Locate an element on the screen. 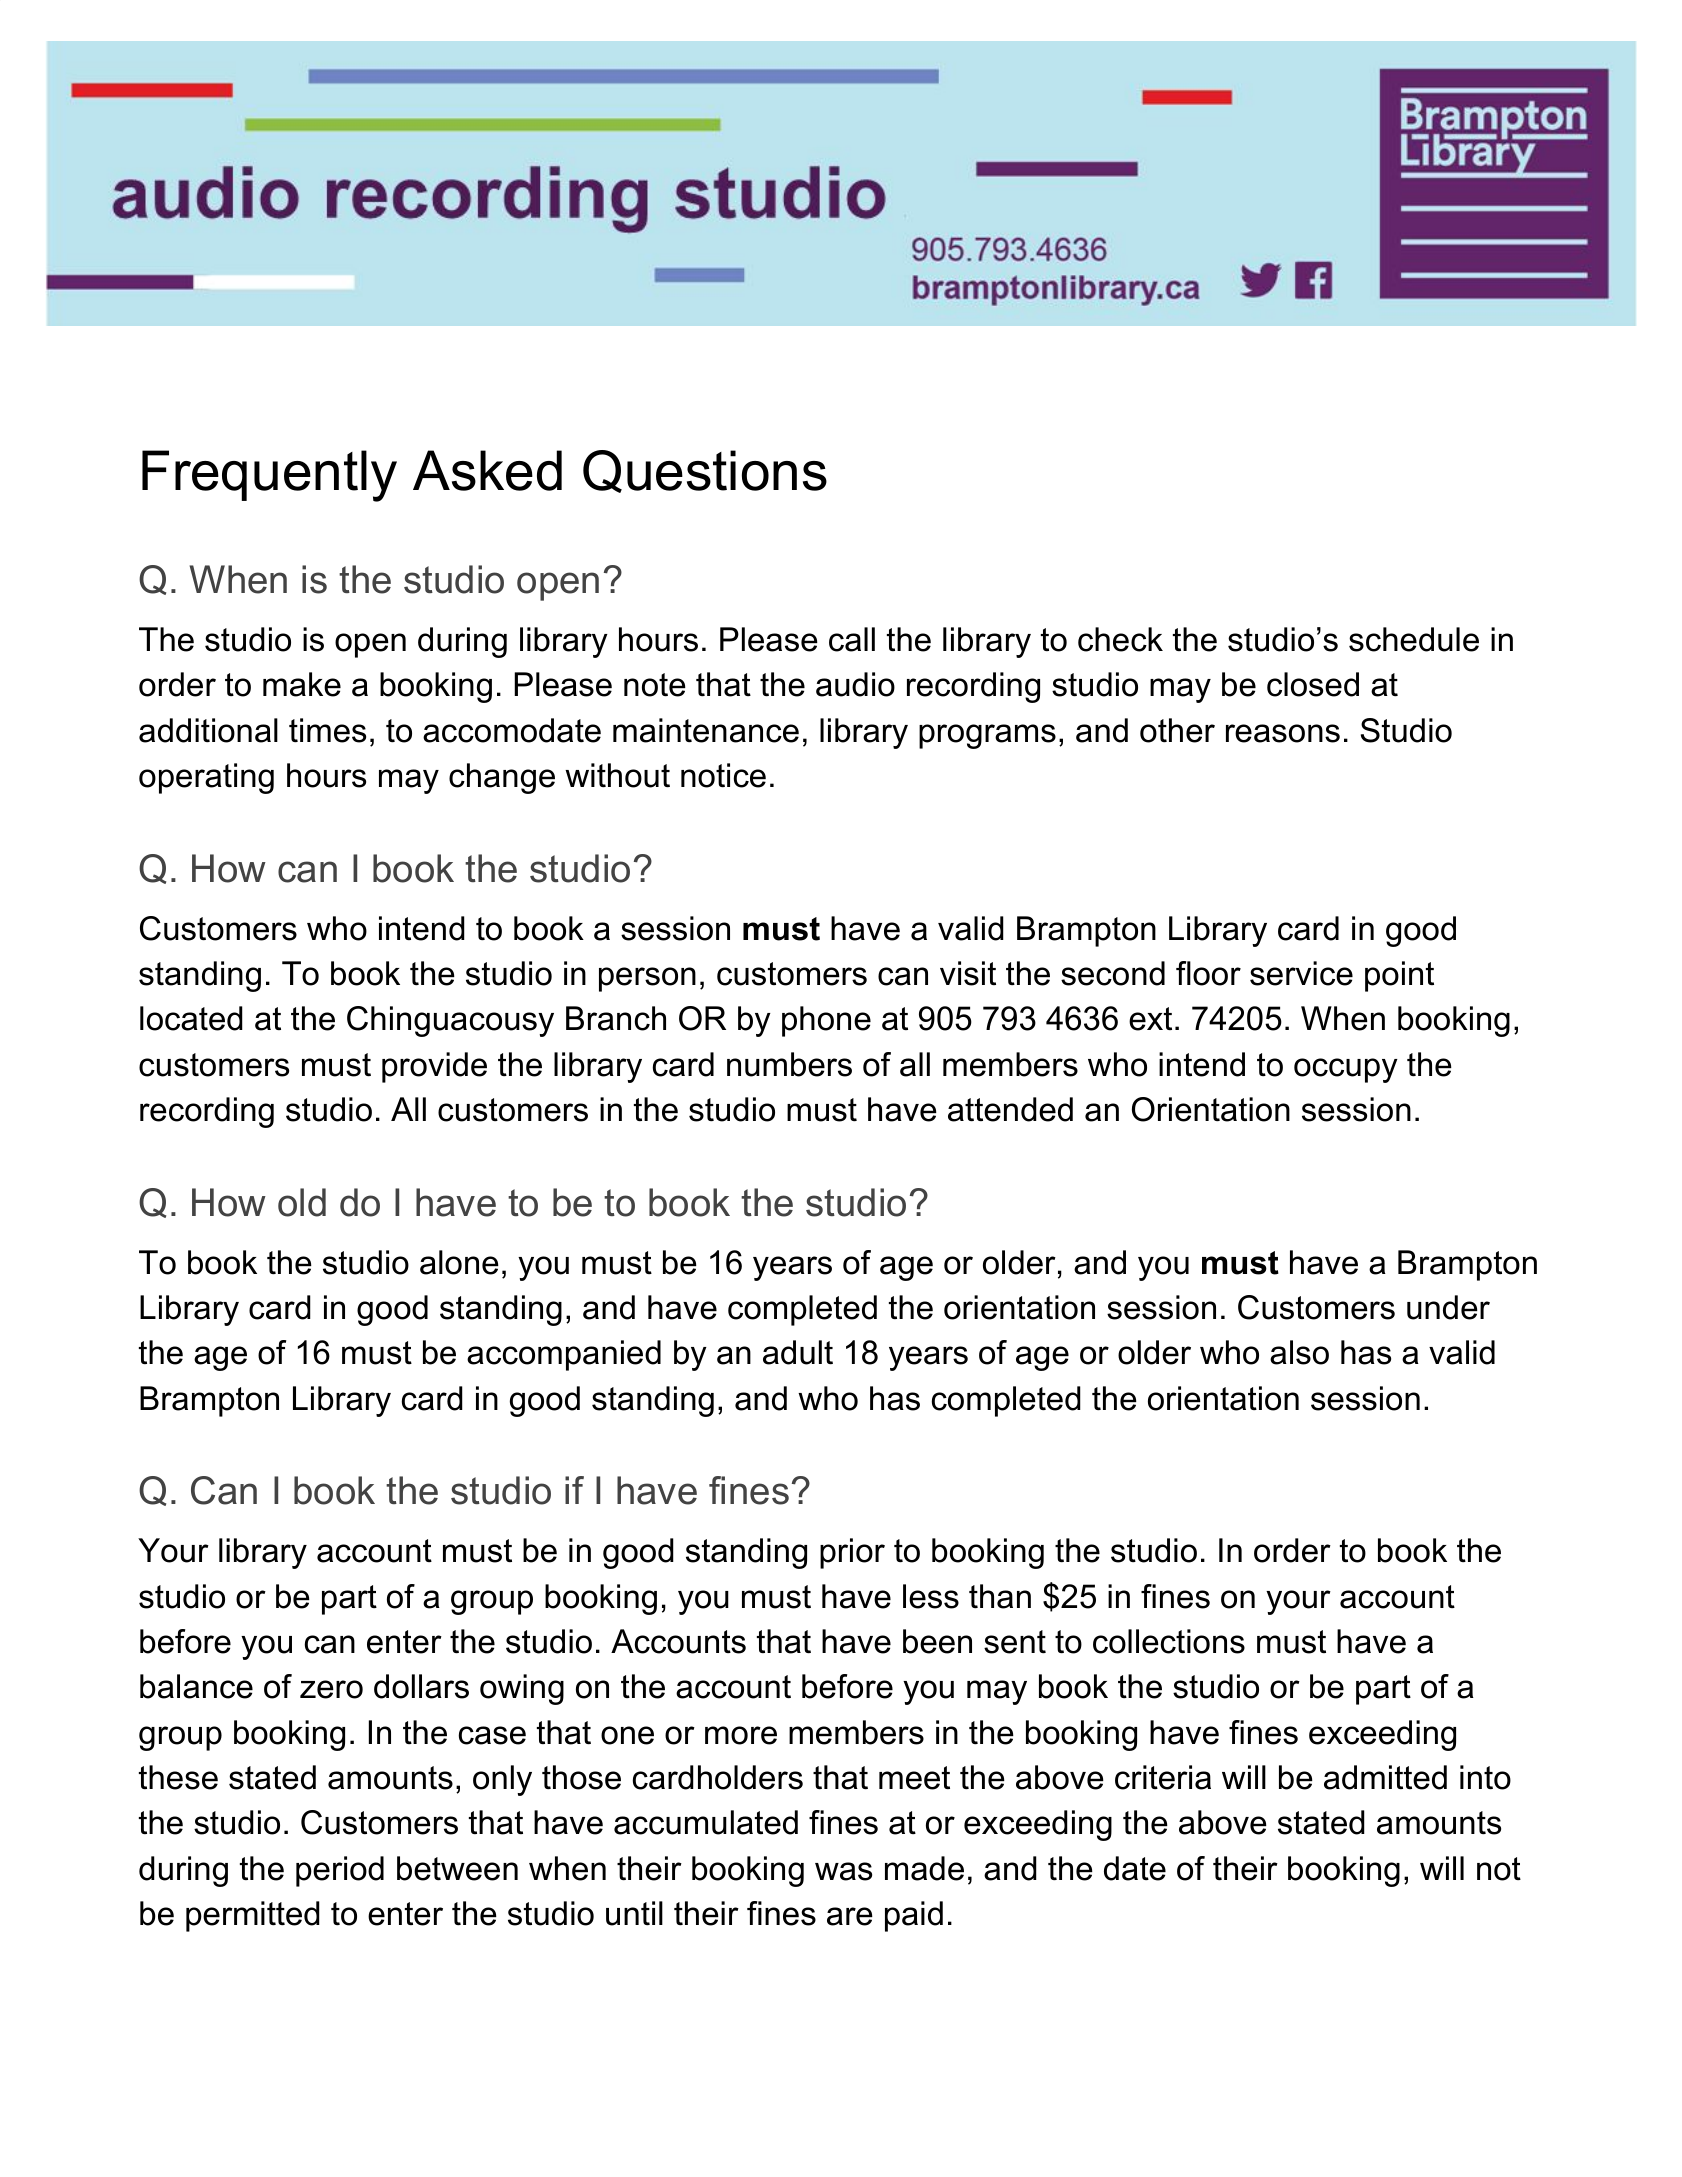  period is located at coordinates (340, 1871).
